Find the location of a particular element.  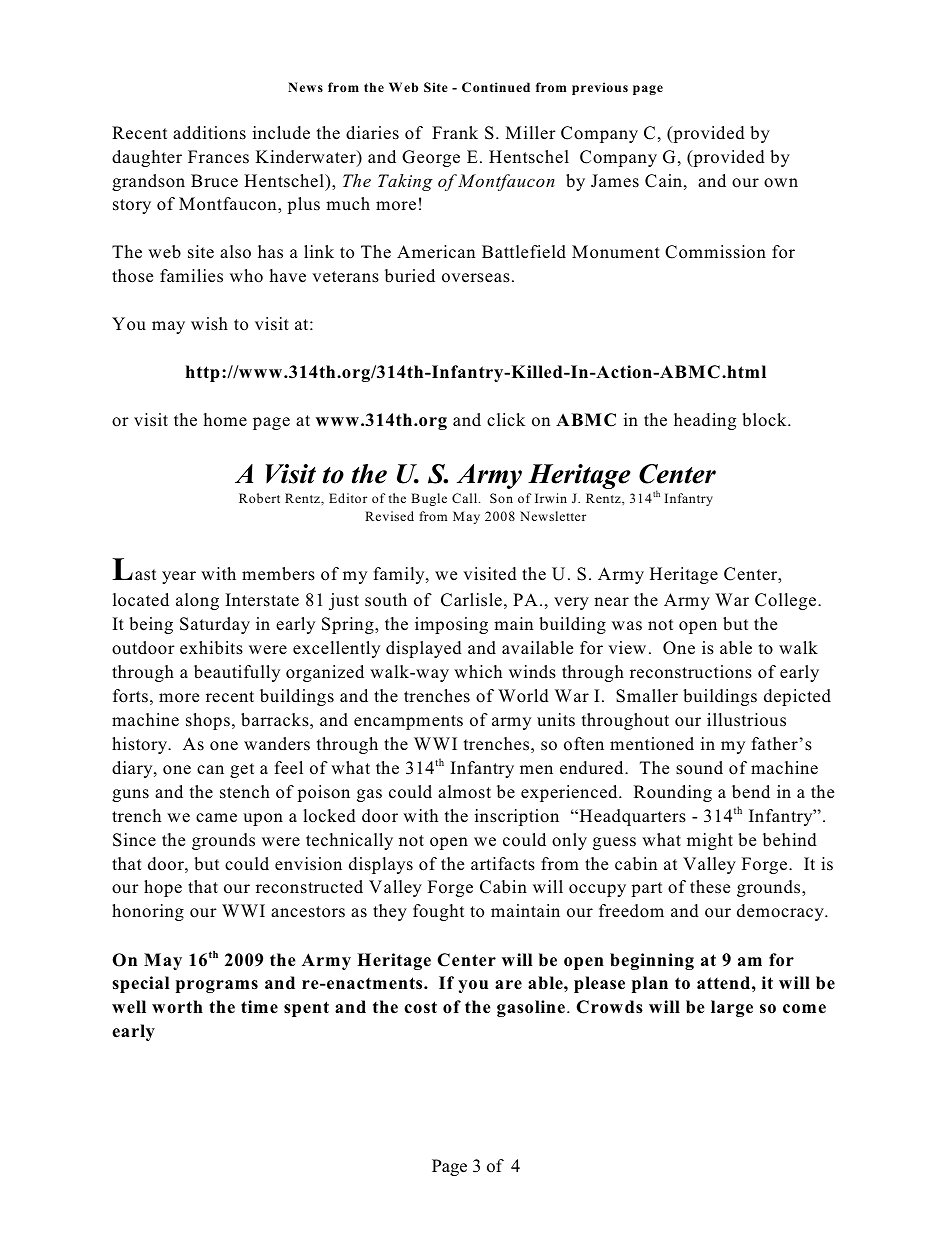

large is located at coordinates (732, 1008).
